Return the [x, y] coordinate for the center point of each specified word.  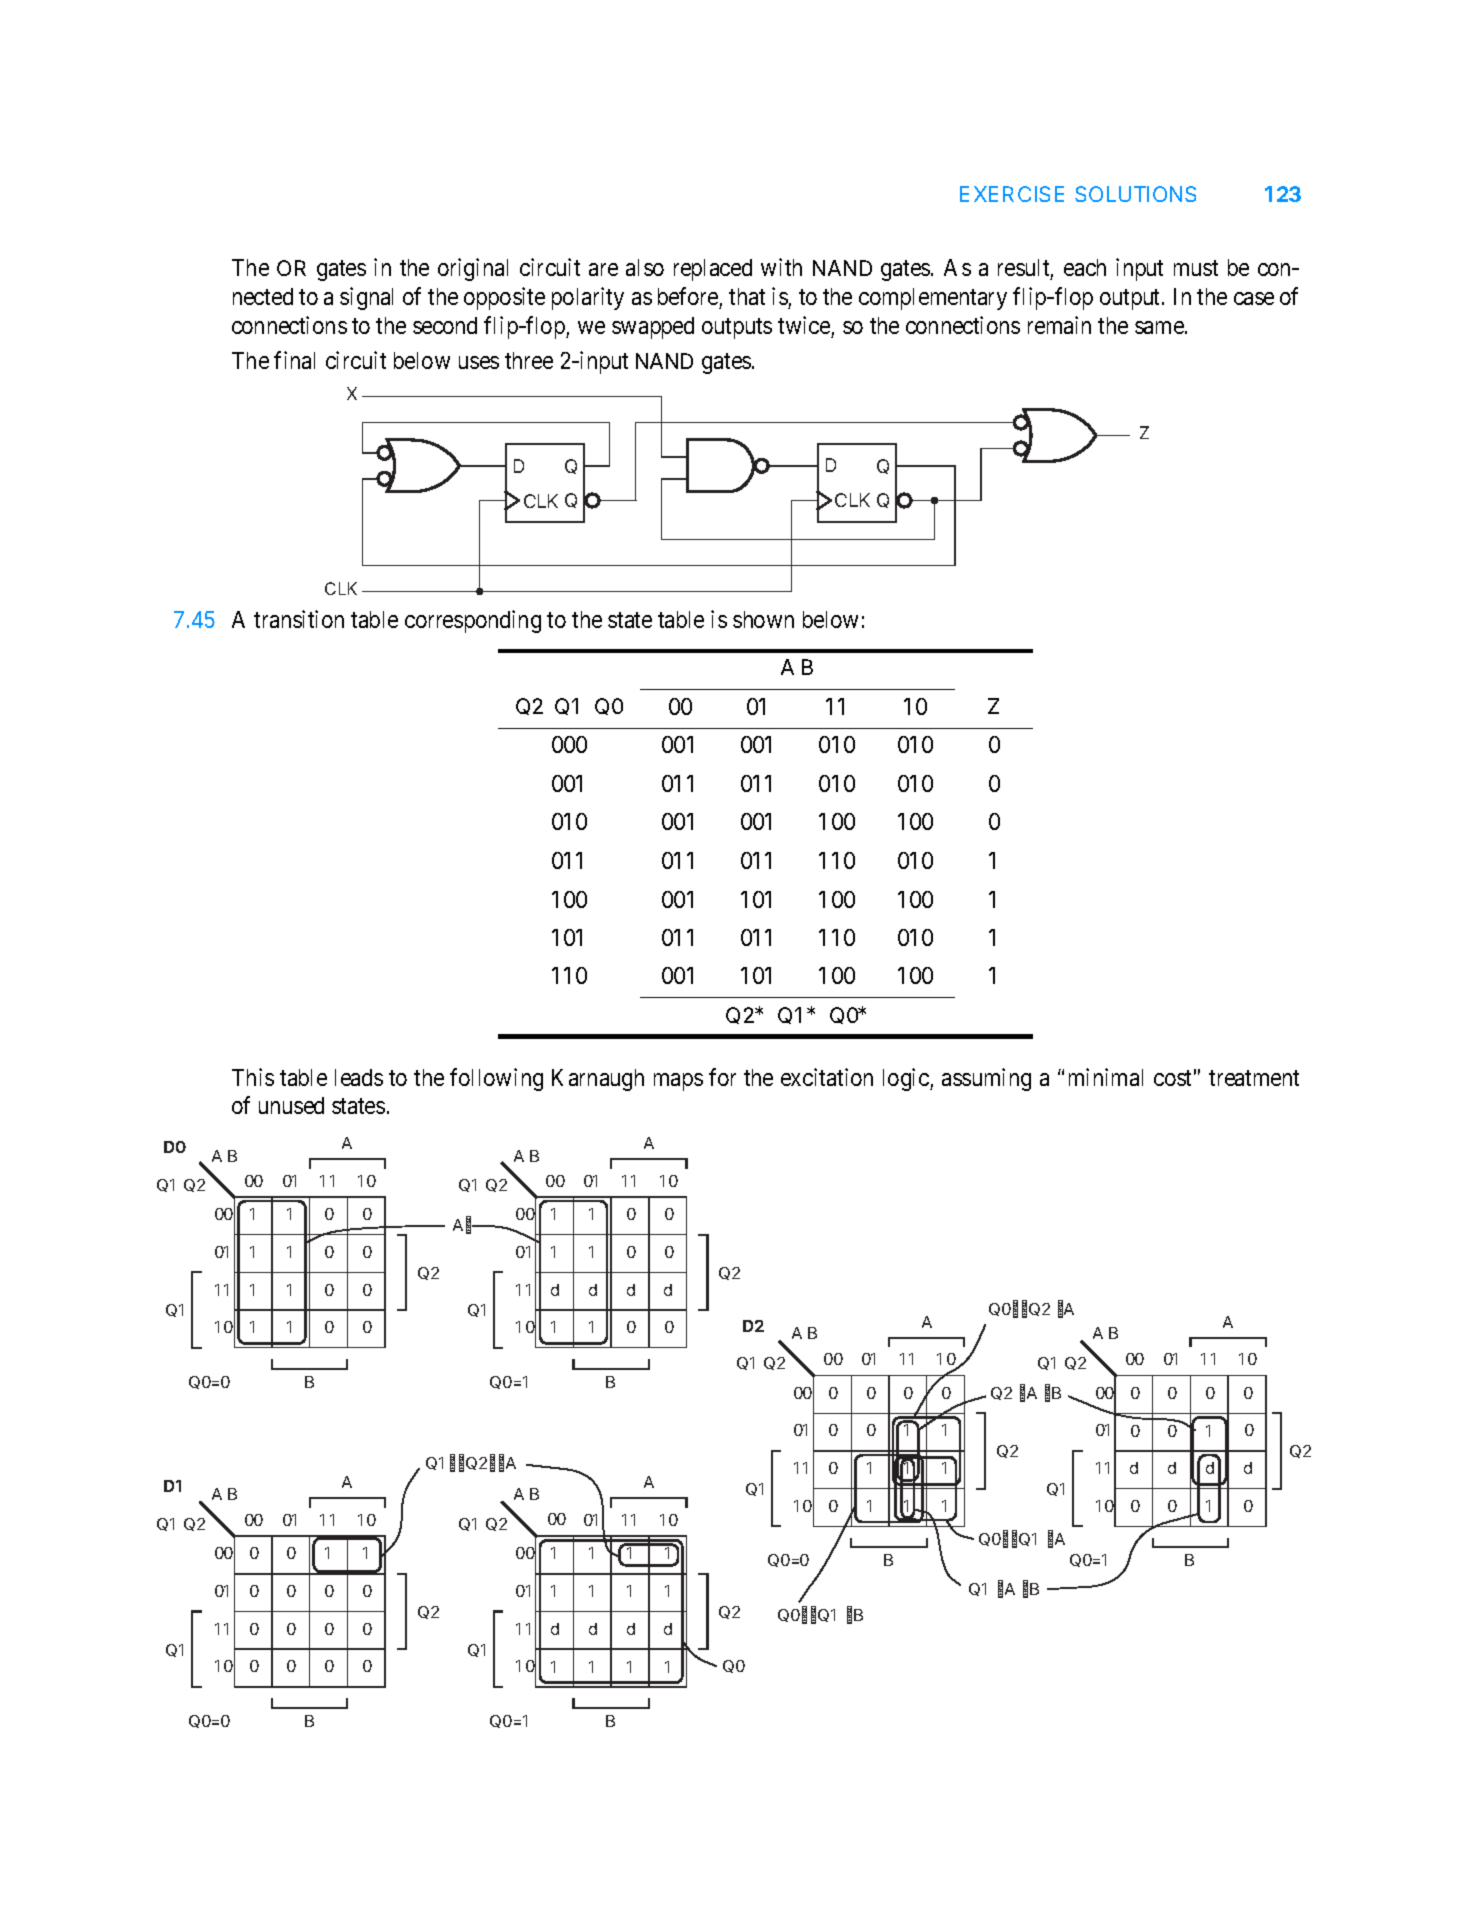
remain [1059, 325]
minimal [1106, 1077]
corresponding [473, 621]
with [781, 267]
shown [763, 619]
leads [359, 1077]
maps [678, 1082]
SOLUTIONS [1135, 194]
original [473, 269]
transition [299, 619]
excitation [827, 1077]
